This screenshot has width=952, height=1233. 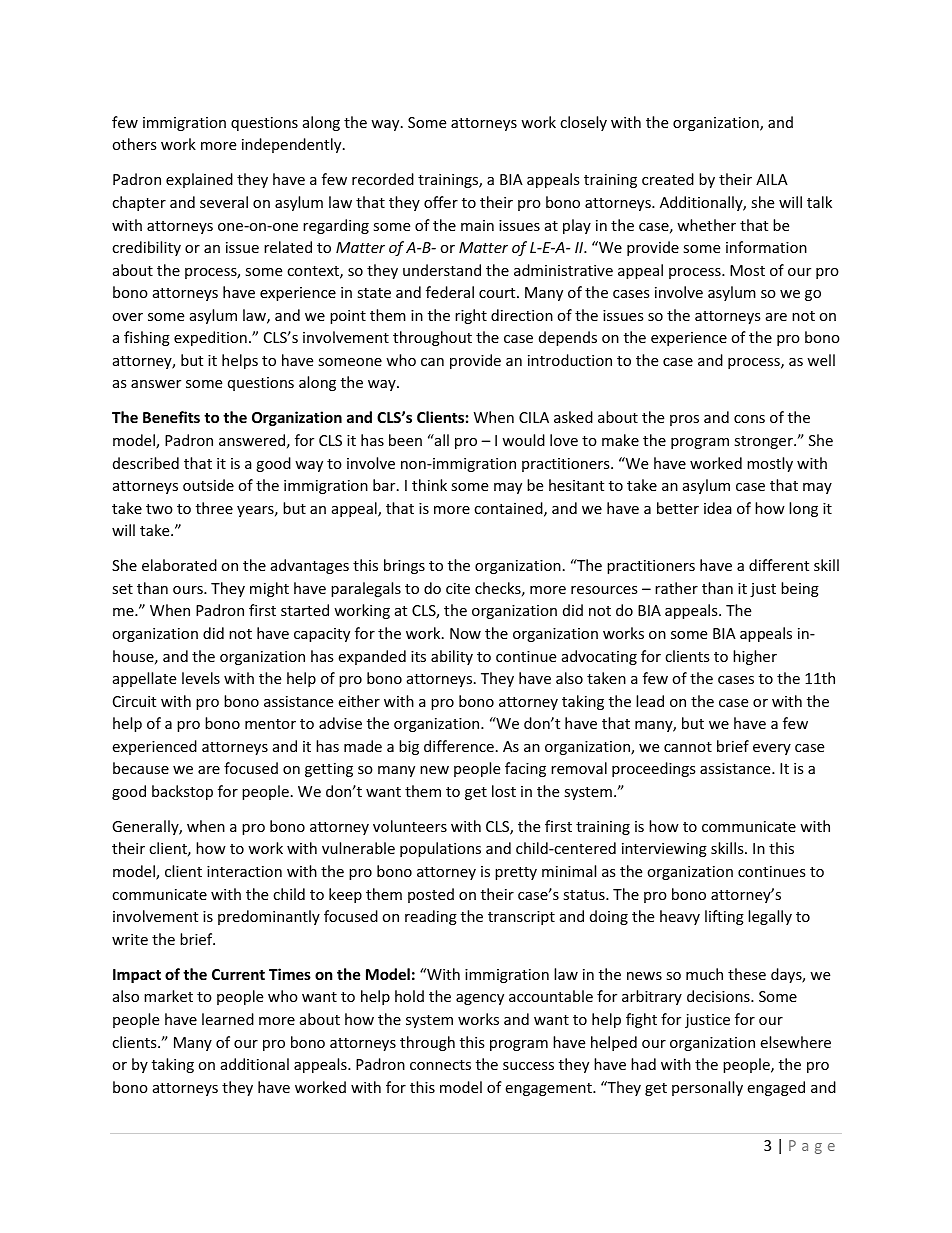 I want to click on offer, so click(x=441, y=202).
